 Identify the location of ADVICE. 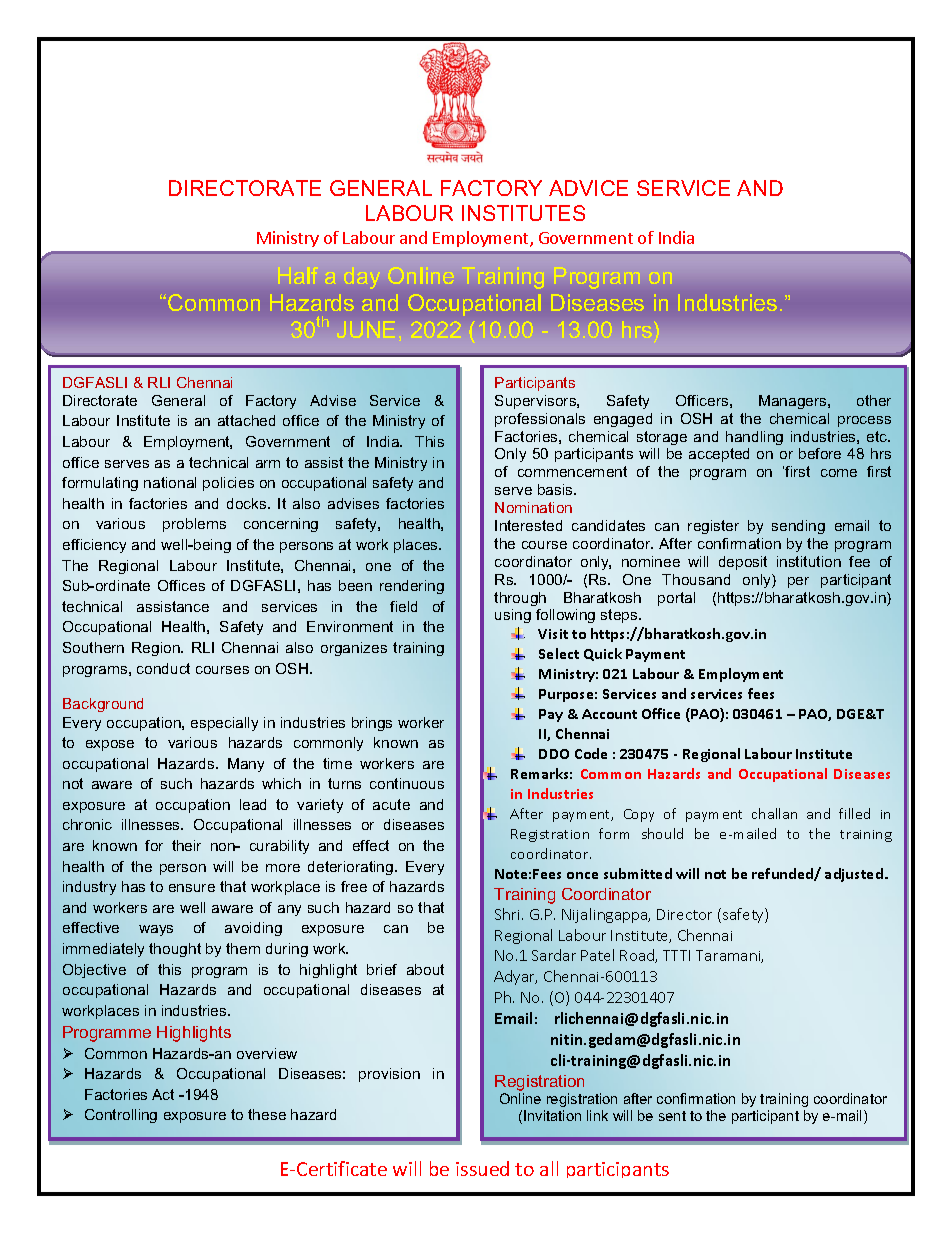
(588, 188).
